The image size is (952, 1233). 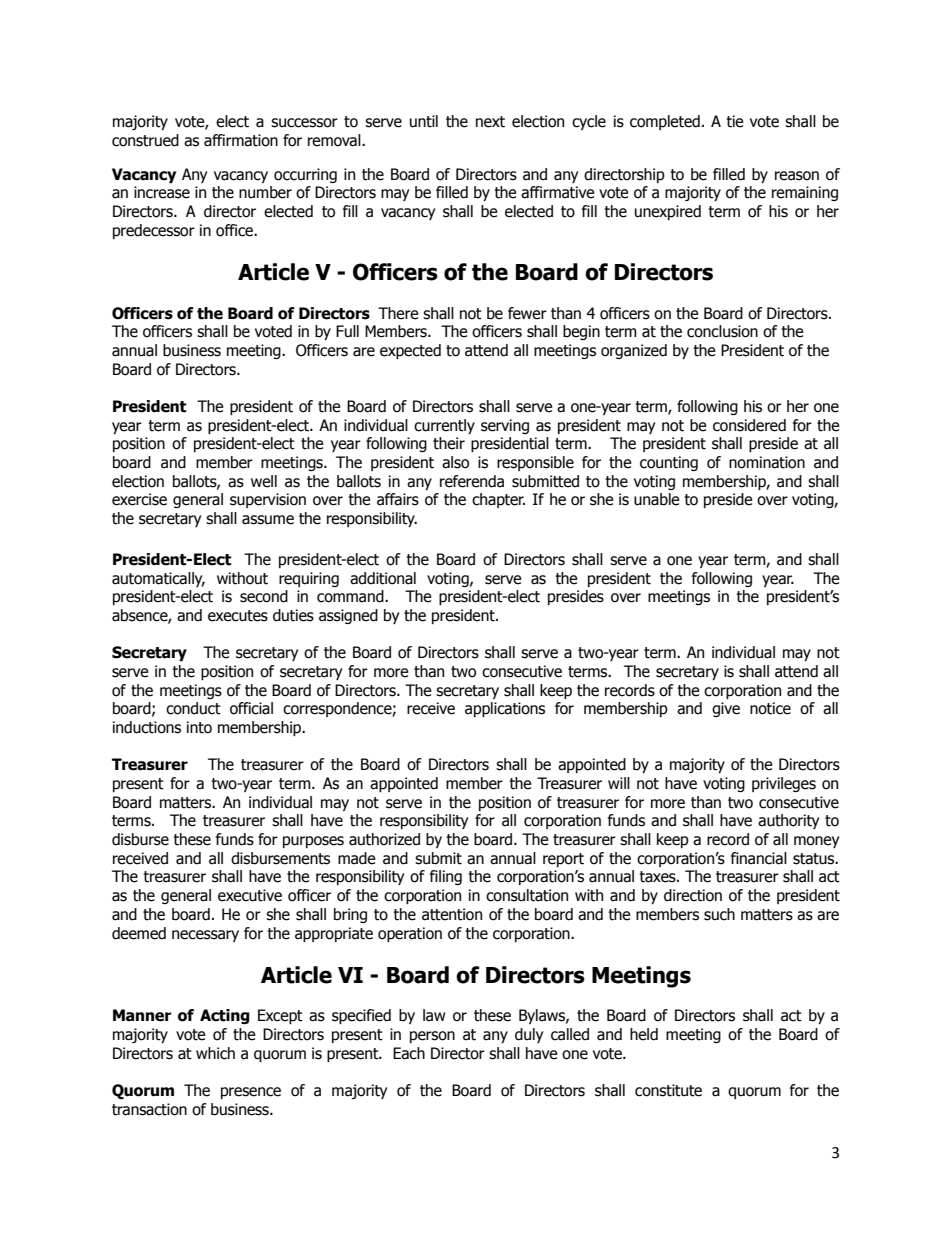 What do you see at coordinates (383, 578) in the screenshot?
I see `additional` at bounding box center [383, 578].
